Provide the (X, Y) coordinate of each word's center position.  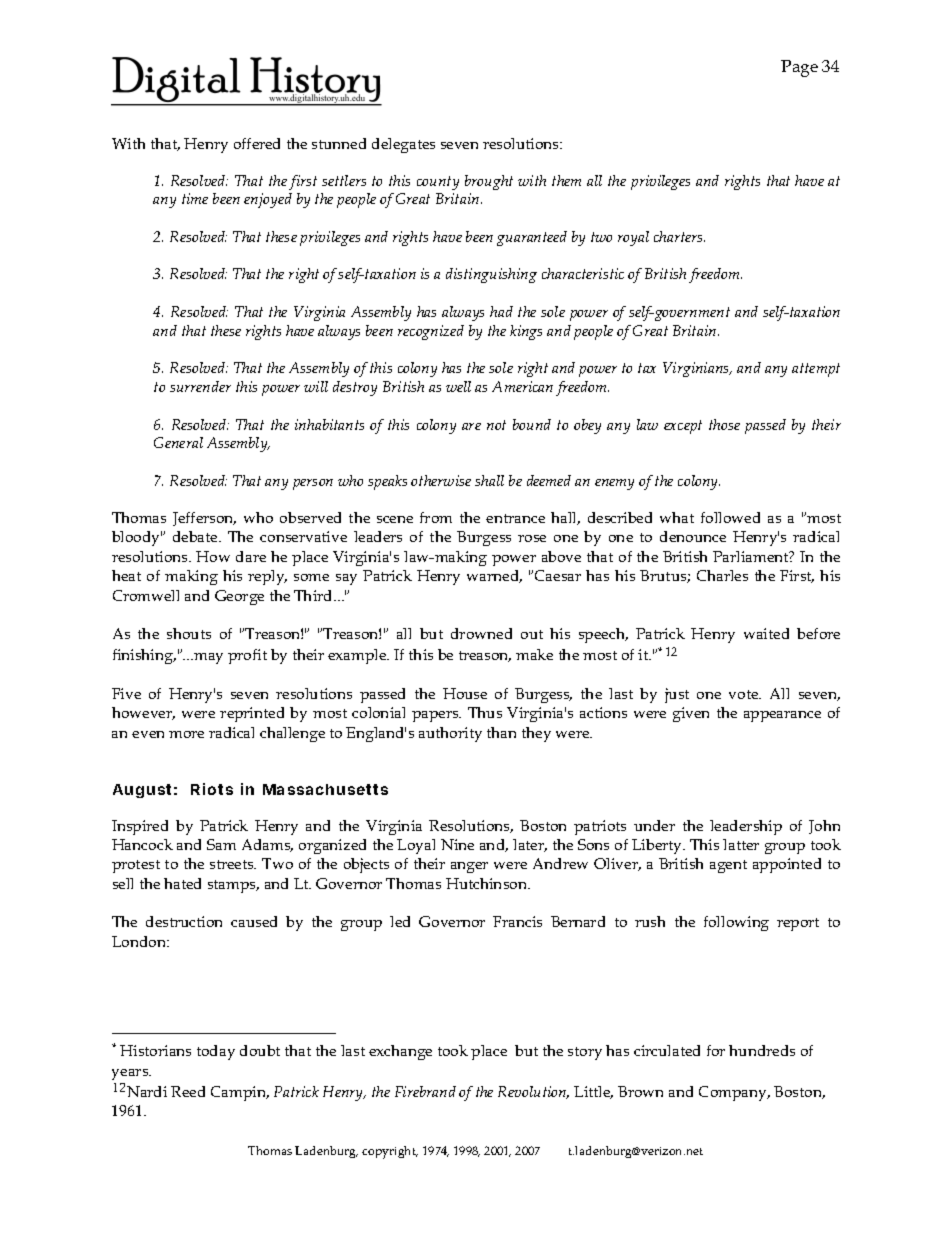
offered (257, 143)
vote (745, 694)
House (465, 693)
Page (799, 68)
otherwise (441, 480)
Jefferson (204, 519)
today (216, 1052)
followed (730, 517)
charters (679, 236)
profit (247, 656)
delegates (403, 145)
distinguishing (491, 275)
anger (469, 867)
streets (233, 864)
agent (728, 866)
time (195, 198)
